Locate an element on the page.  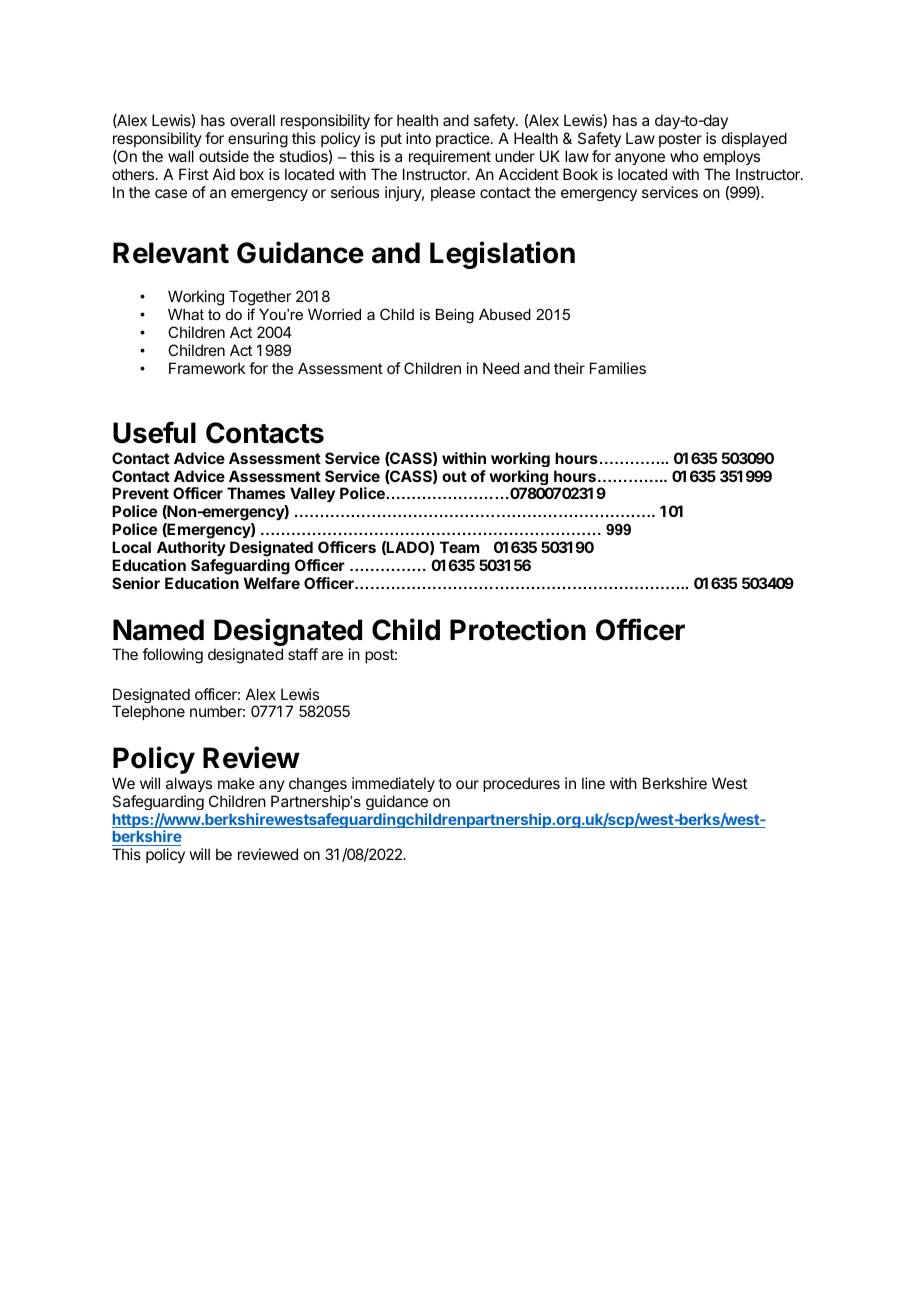
Team is located at coordinates (460, 547).
